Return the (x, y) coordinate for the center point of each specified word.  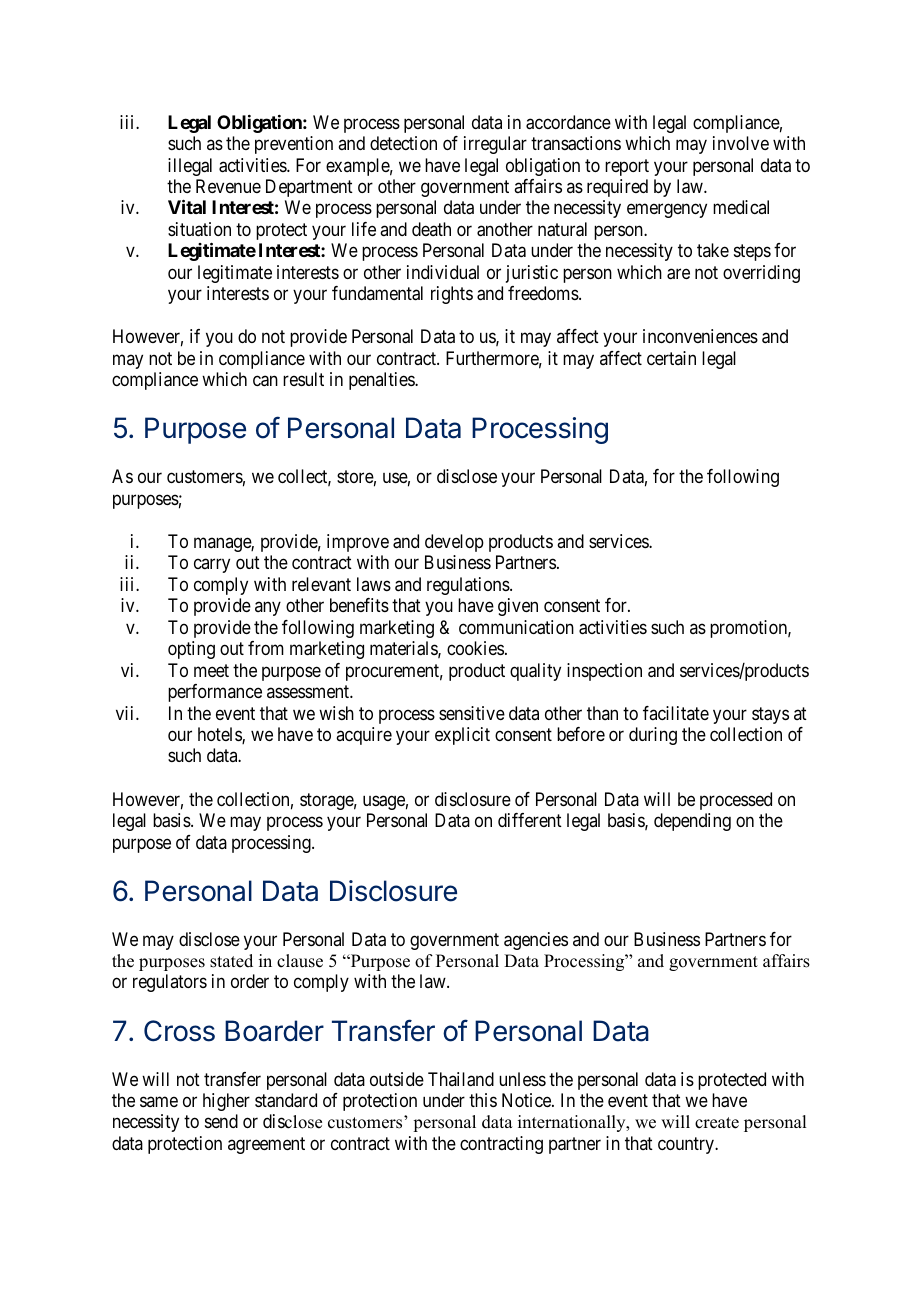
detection (403, 143)
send (221, 1121)
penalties (382, 381)
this (483, 1100)
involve (741, 143)
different (530, 820)
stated (231, 961)
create (717, 1123)
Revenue (228, 186)
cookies (475, 648)
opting (191, 650)
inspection (604, 672)
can (265, 381)
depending (692, 822)
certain (671, 358)
